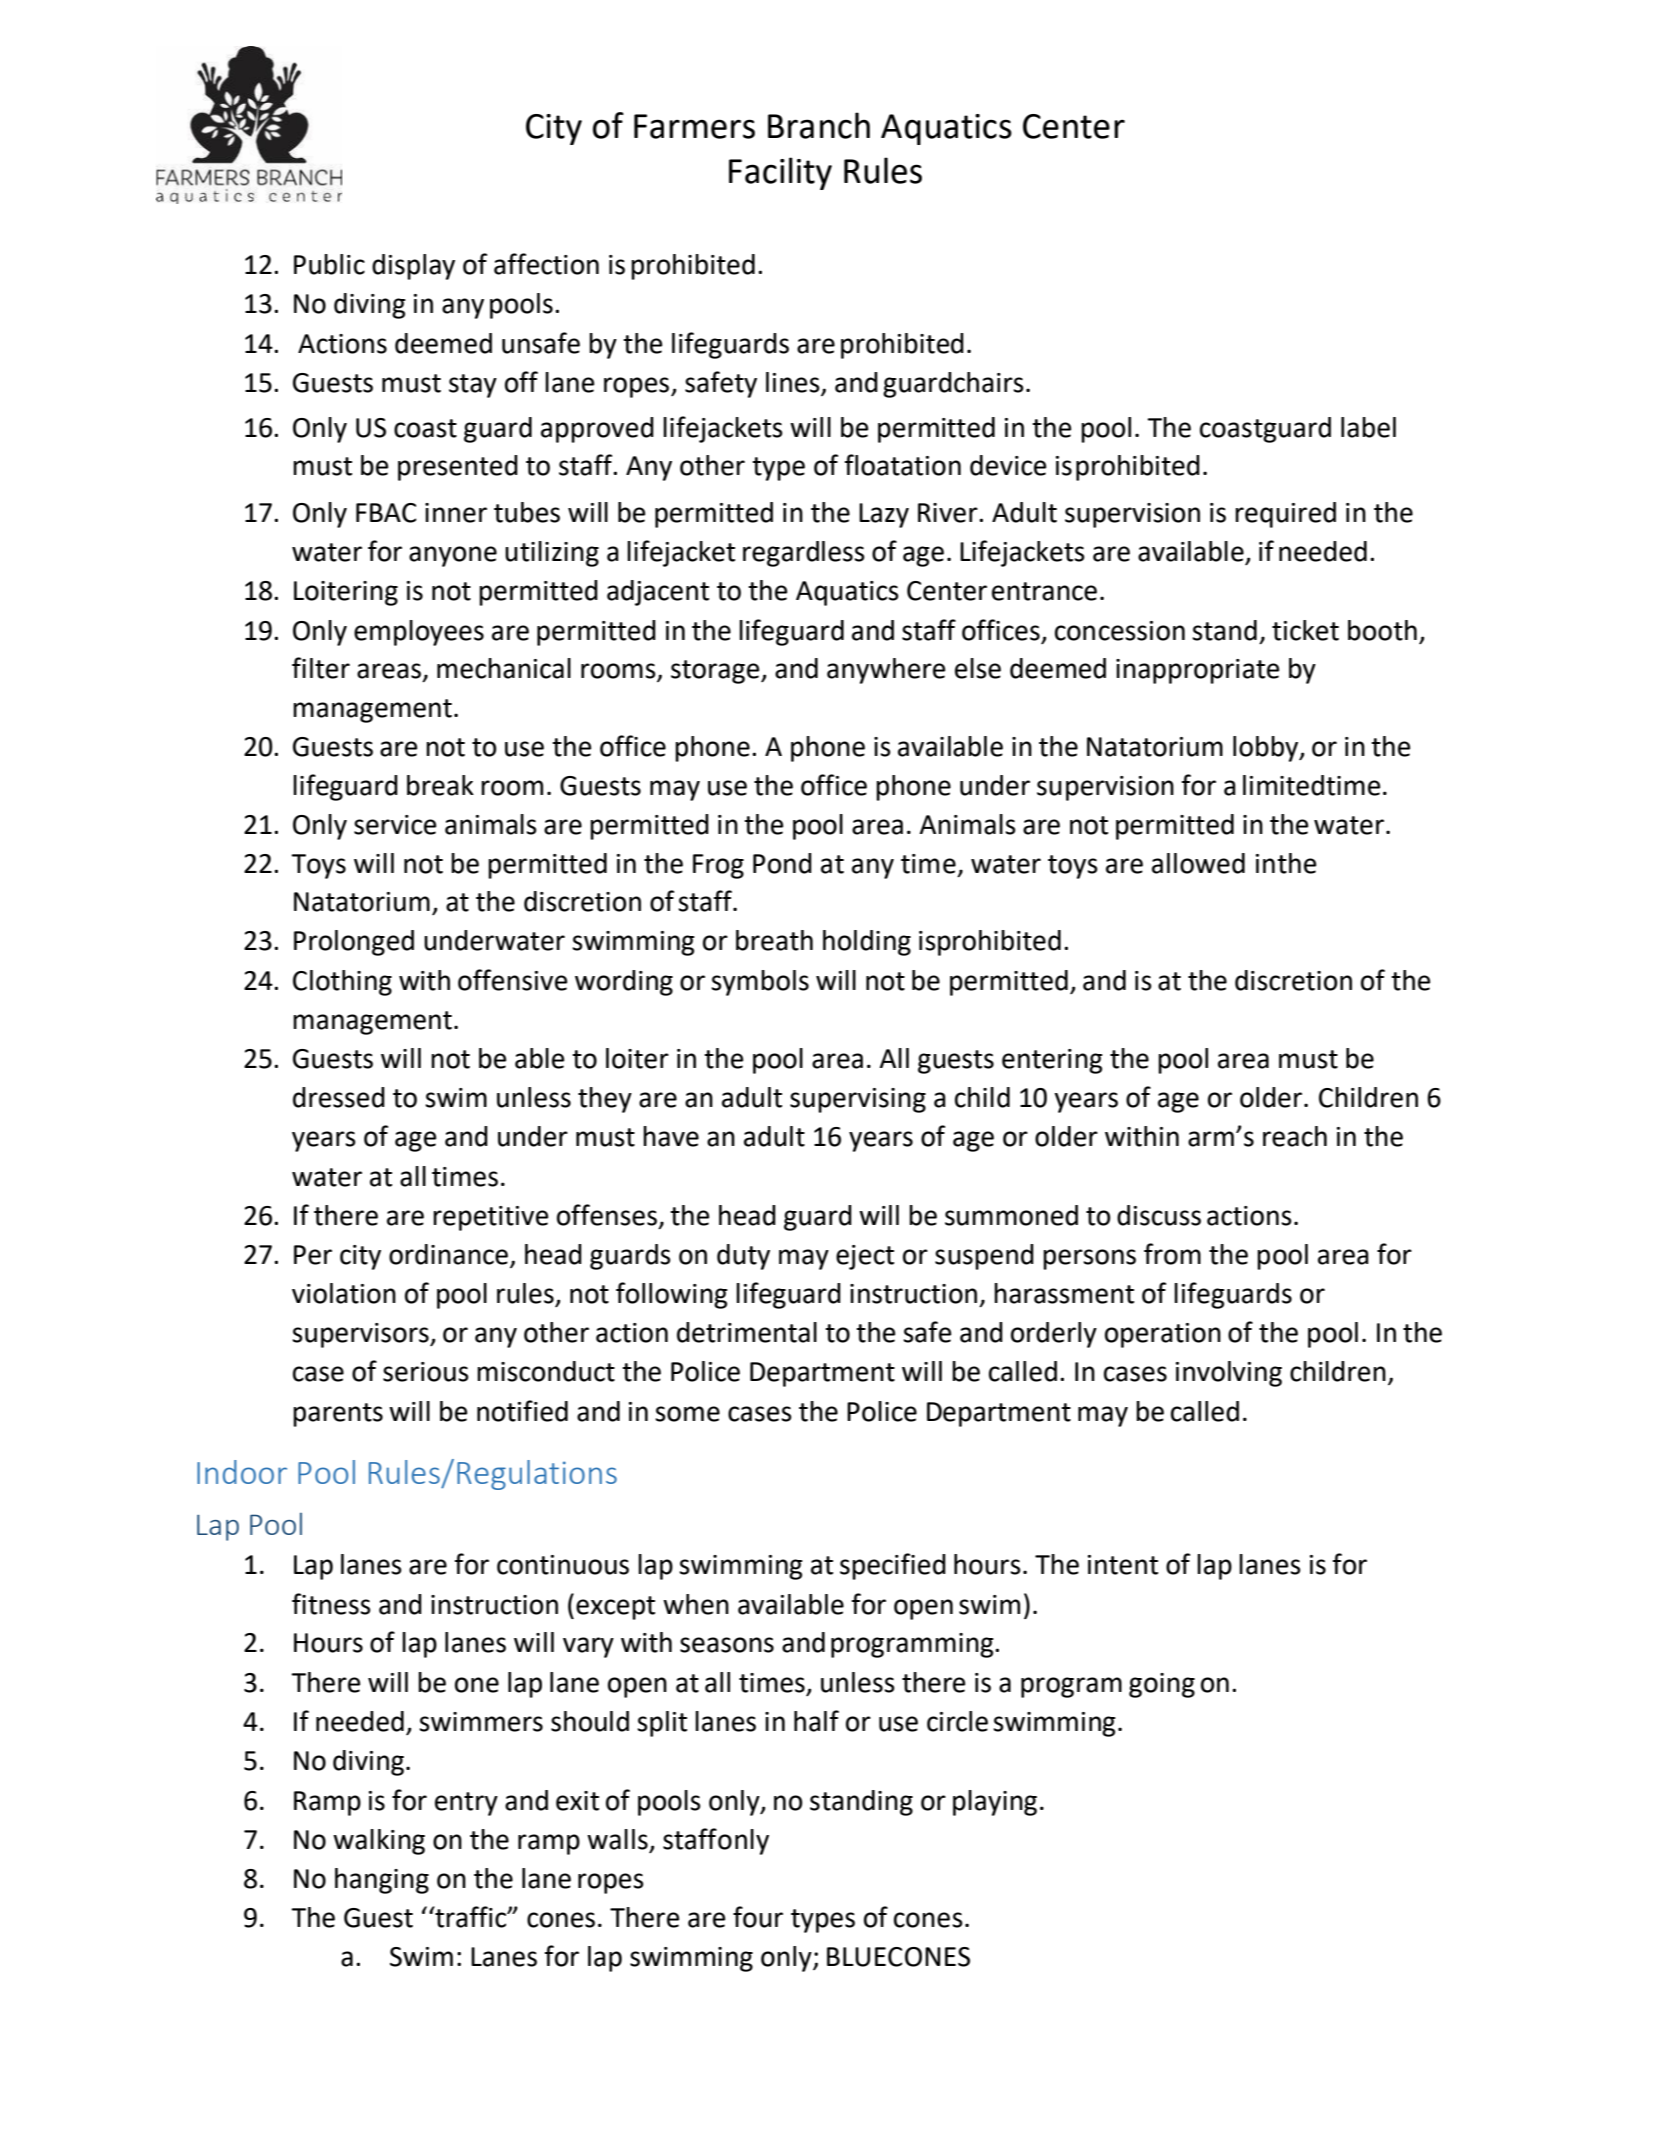 Image resolution: width=1653 pixels, height=2140 pixels. Describe the element at coordinates (1162, 1685) in the image. I see `going` at that location.
